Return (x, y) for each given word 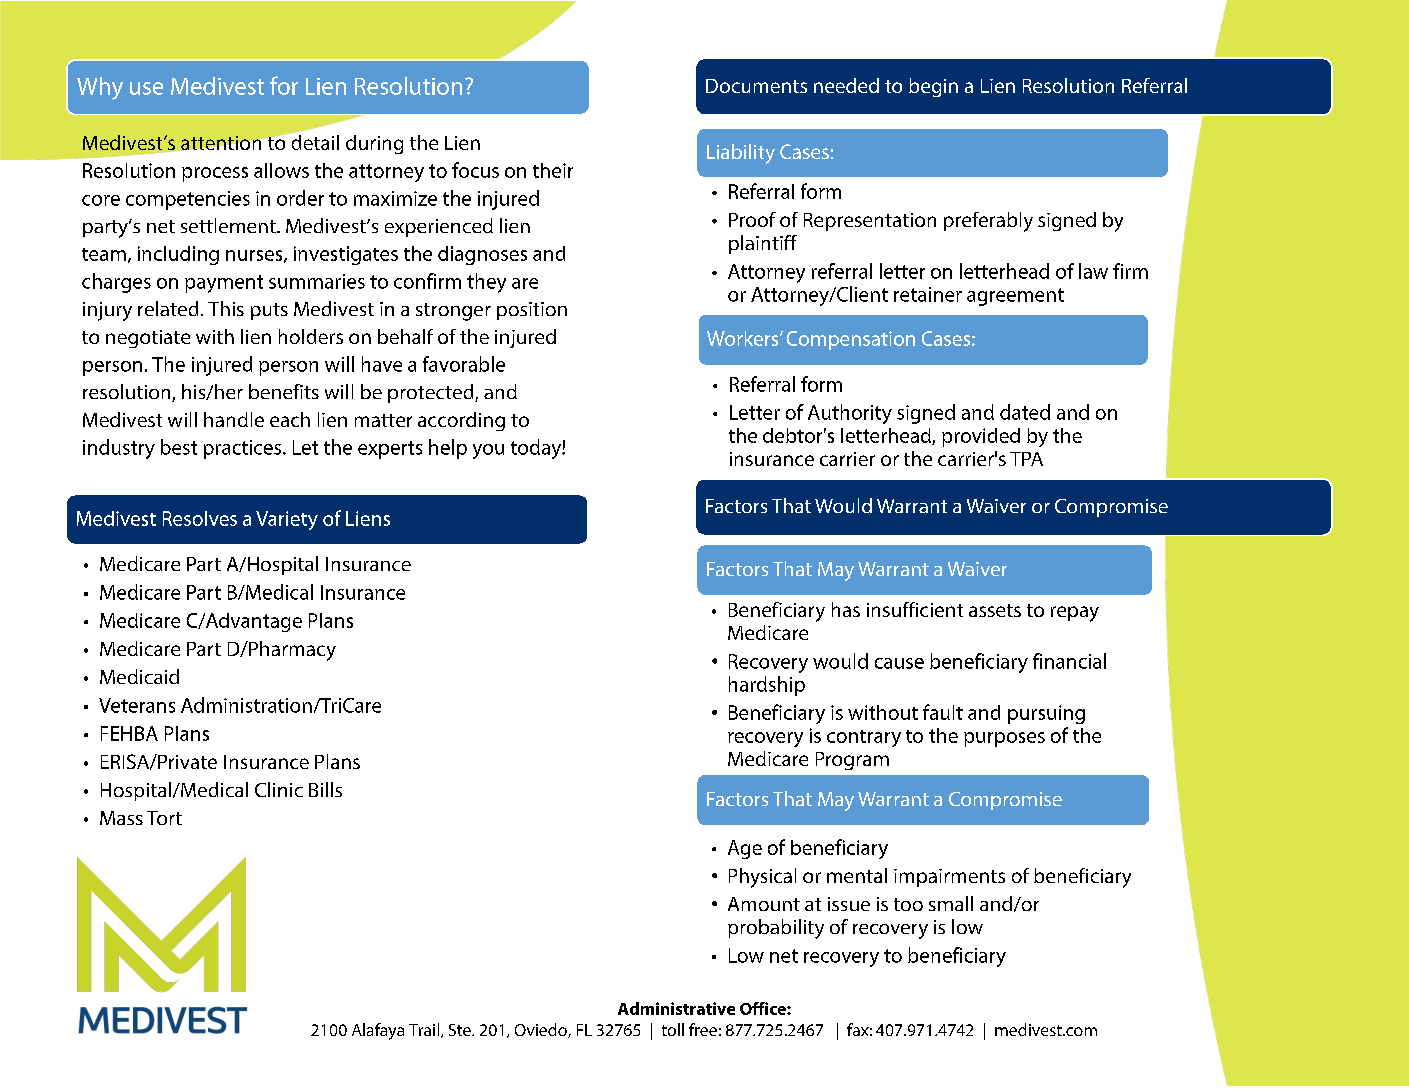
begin (933, 87)
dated (1025, 412)
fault (943, 712)
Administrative (676, 1008)
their (553, 170)
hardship (767, 686)
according (461, 421)
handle (234, 419)
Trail (424, 1029)
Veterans (137, 705)
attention (221, 143)
